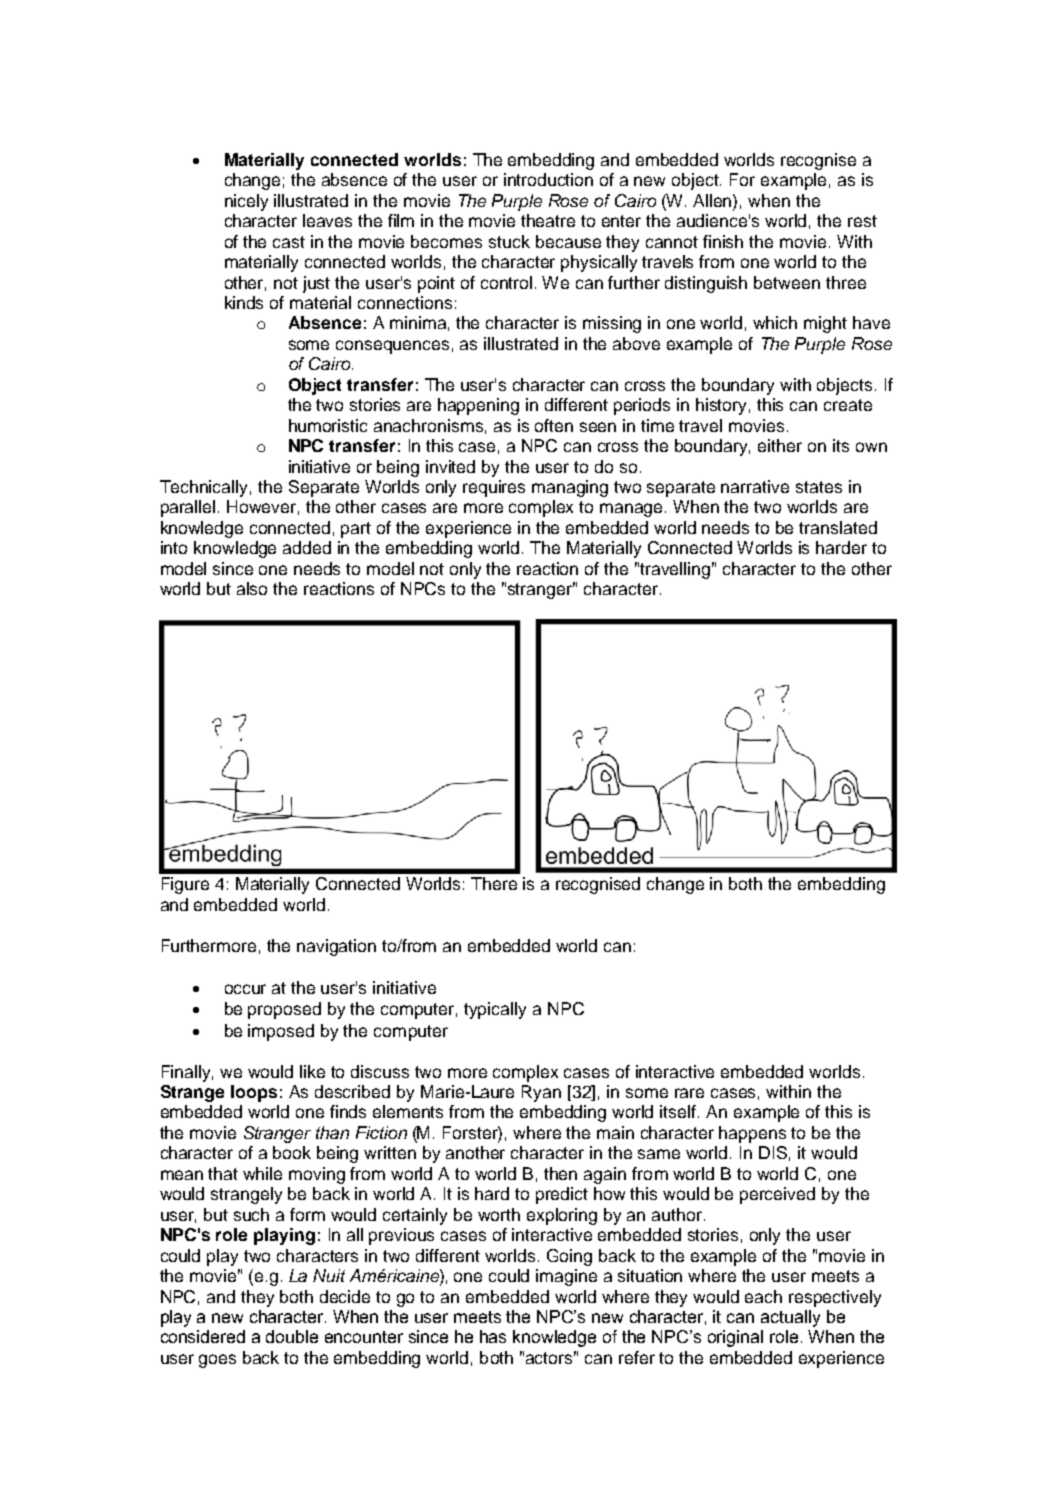 This image has width=1057, height=1496. What do you see at coordinates (548, 220) in the image?
I see `theatre` at bounding box center [548, 220].
